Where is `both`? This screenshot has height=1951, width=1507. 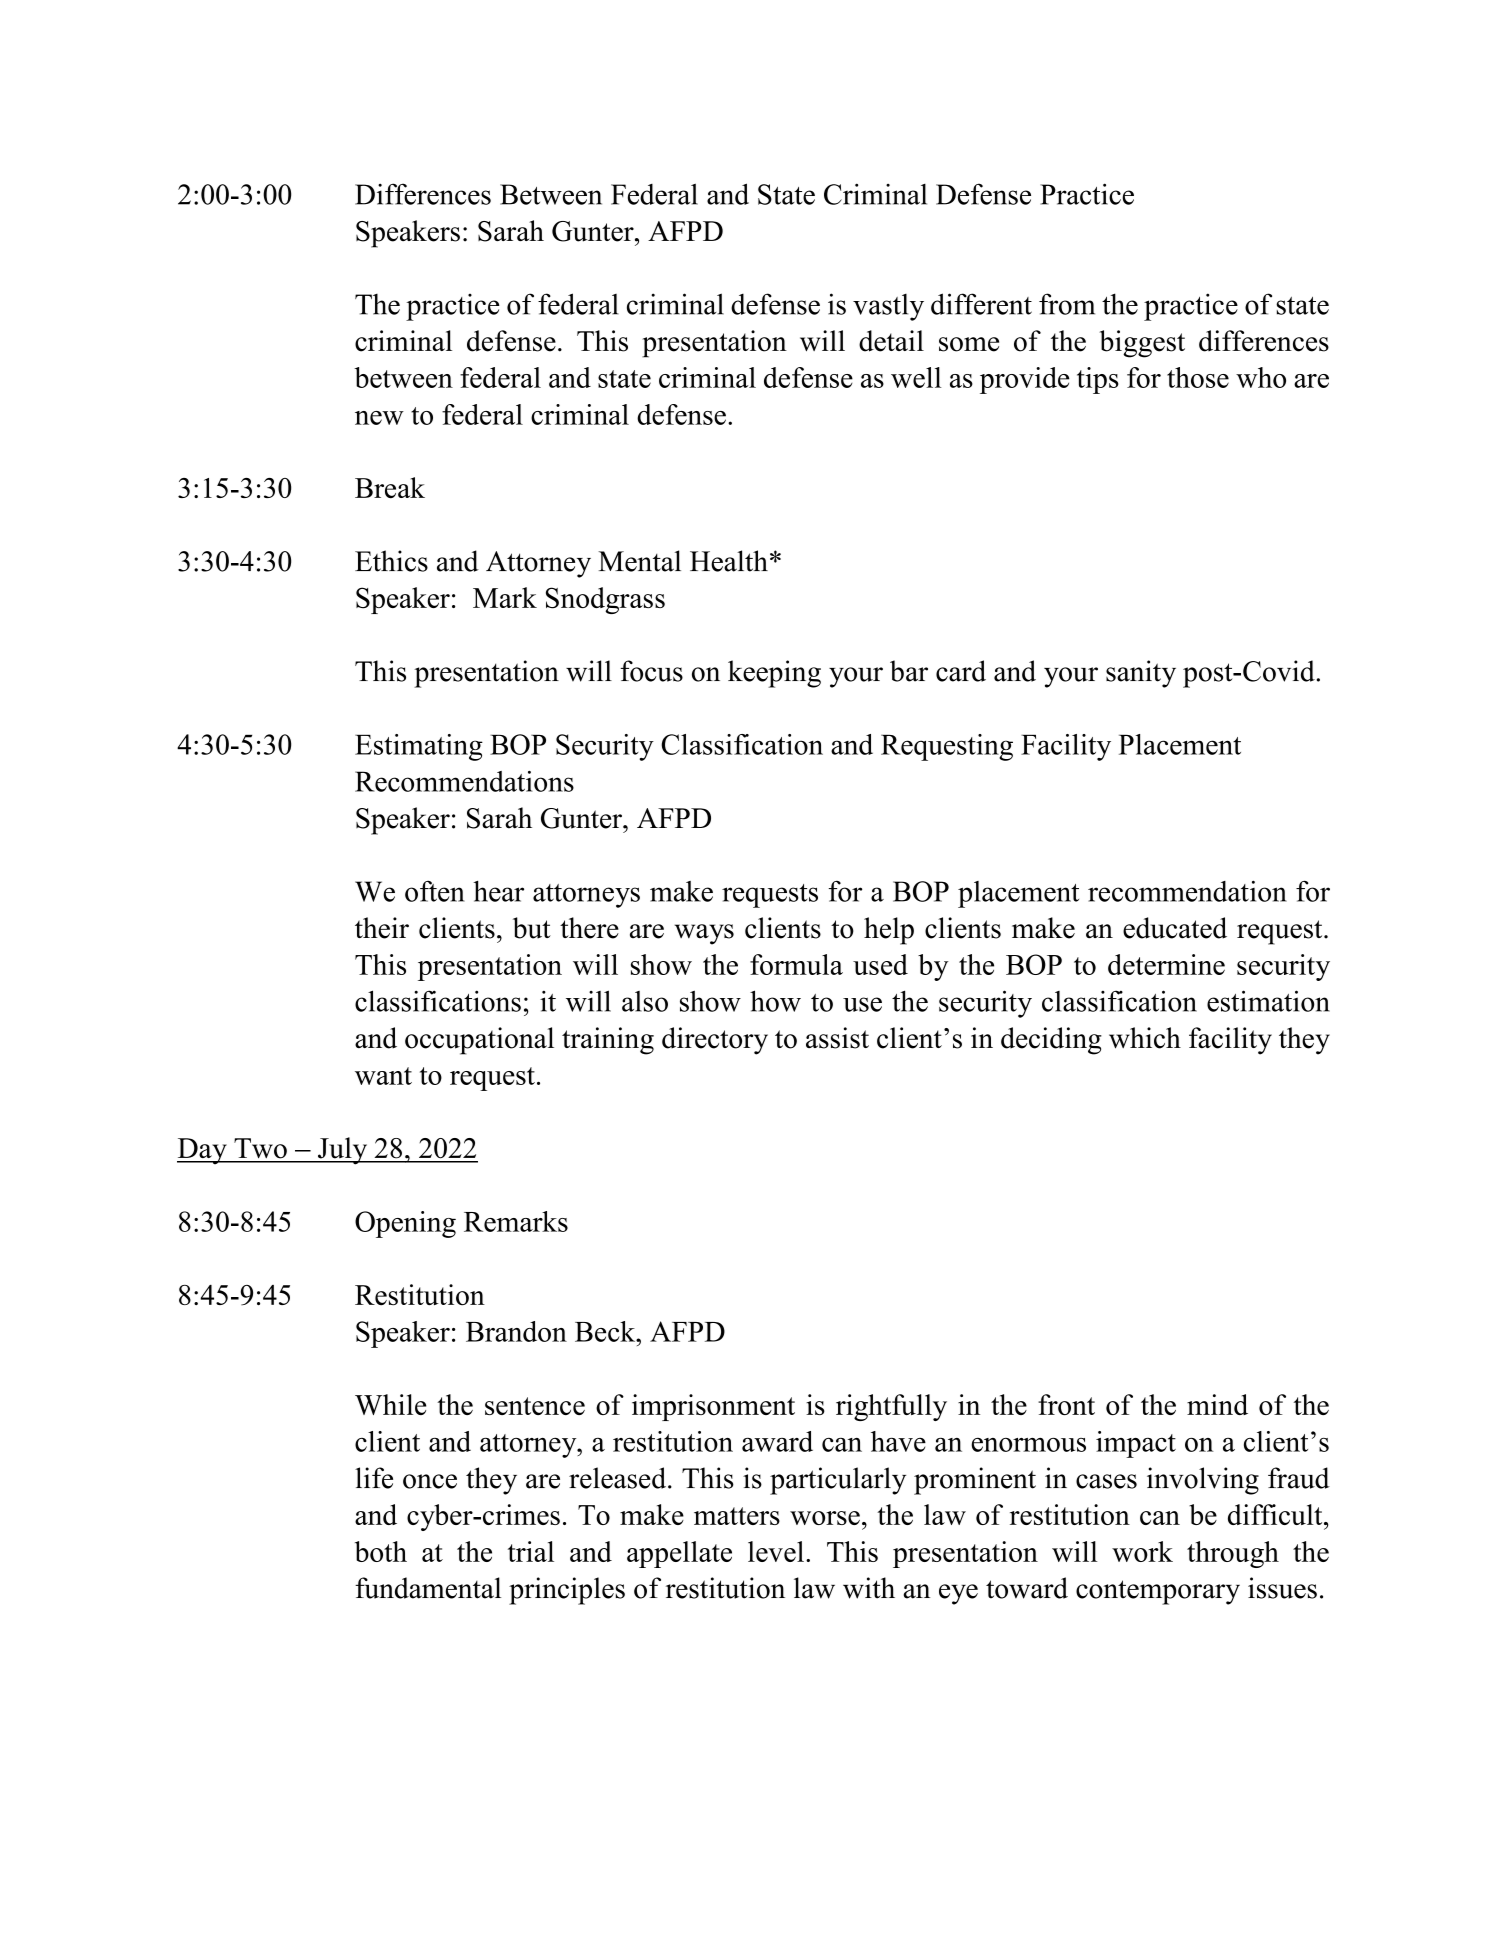
both is located at coordinates (381, 1551).
